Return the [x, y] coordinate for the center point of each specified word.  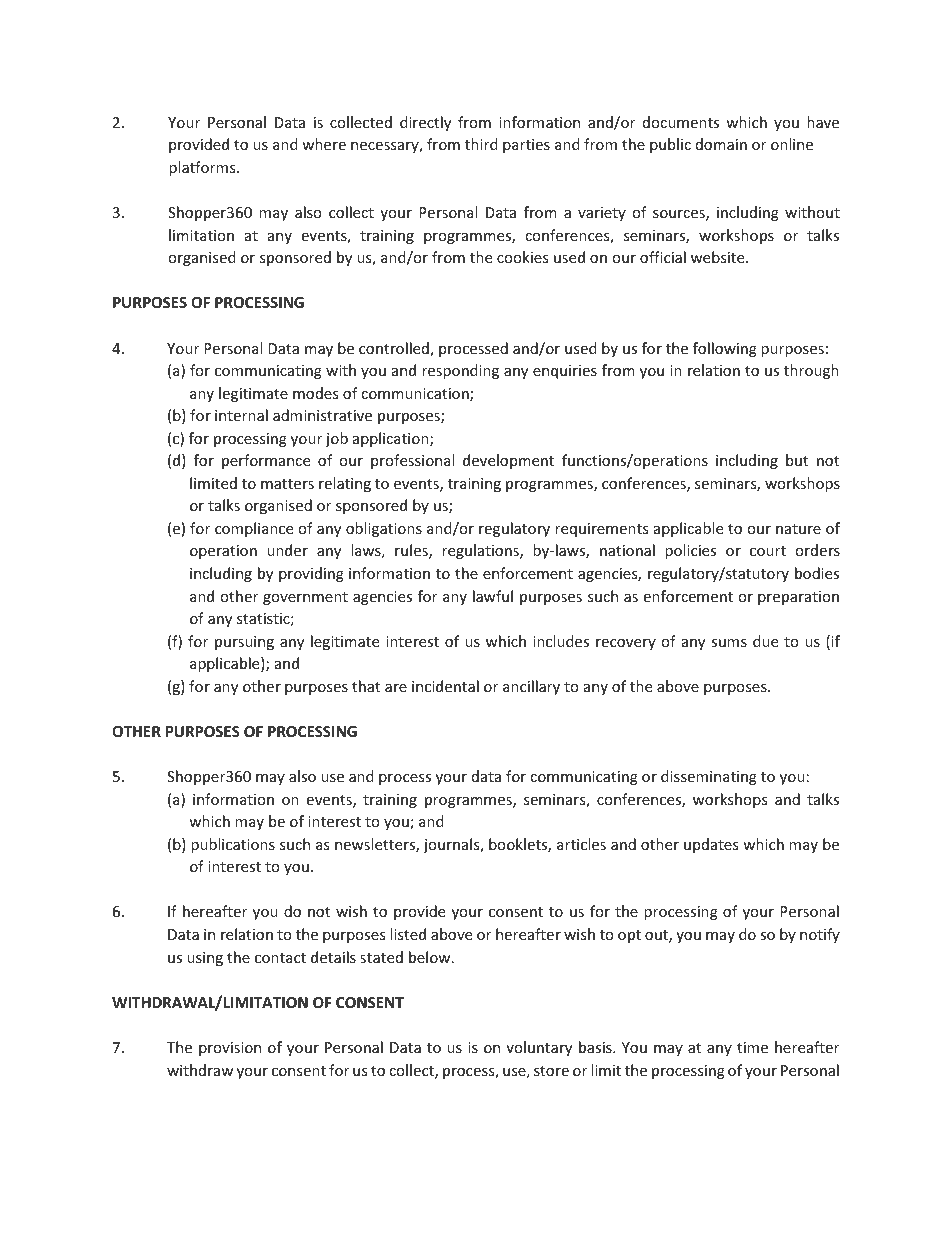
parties [526, 146]
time [752, 1047]
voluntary [539, 1048]
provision [230, 1049]
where [324, 144]
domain [721, 144]
